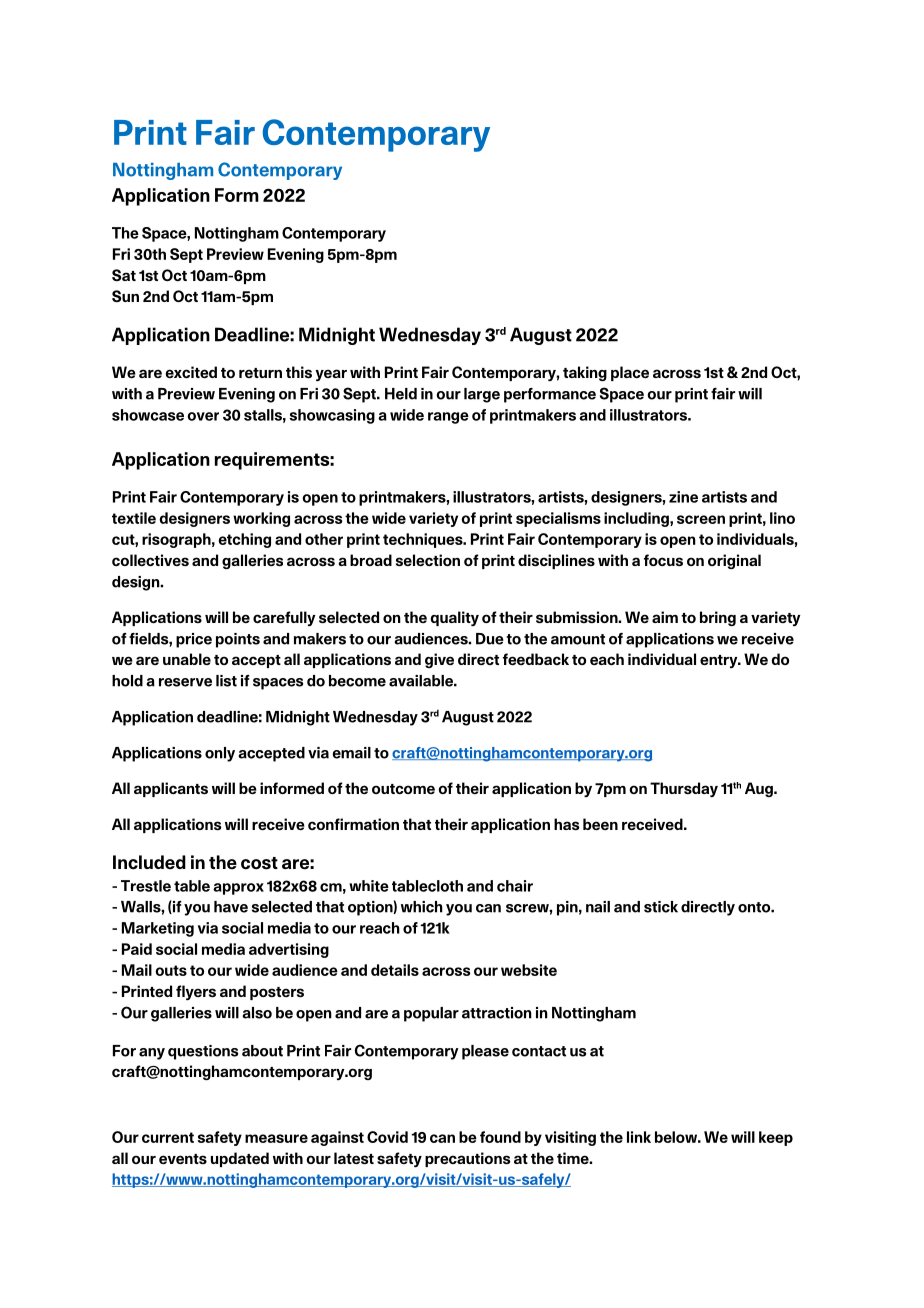 This image has height=1308, width=924. Describe the element at coordinates (684, 789) in the image. I see `Thursday` at that location.
